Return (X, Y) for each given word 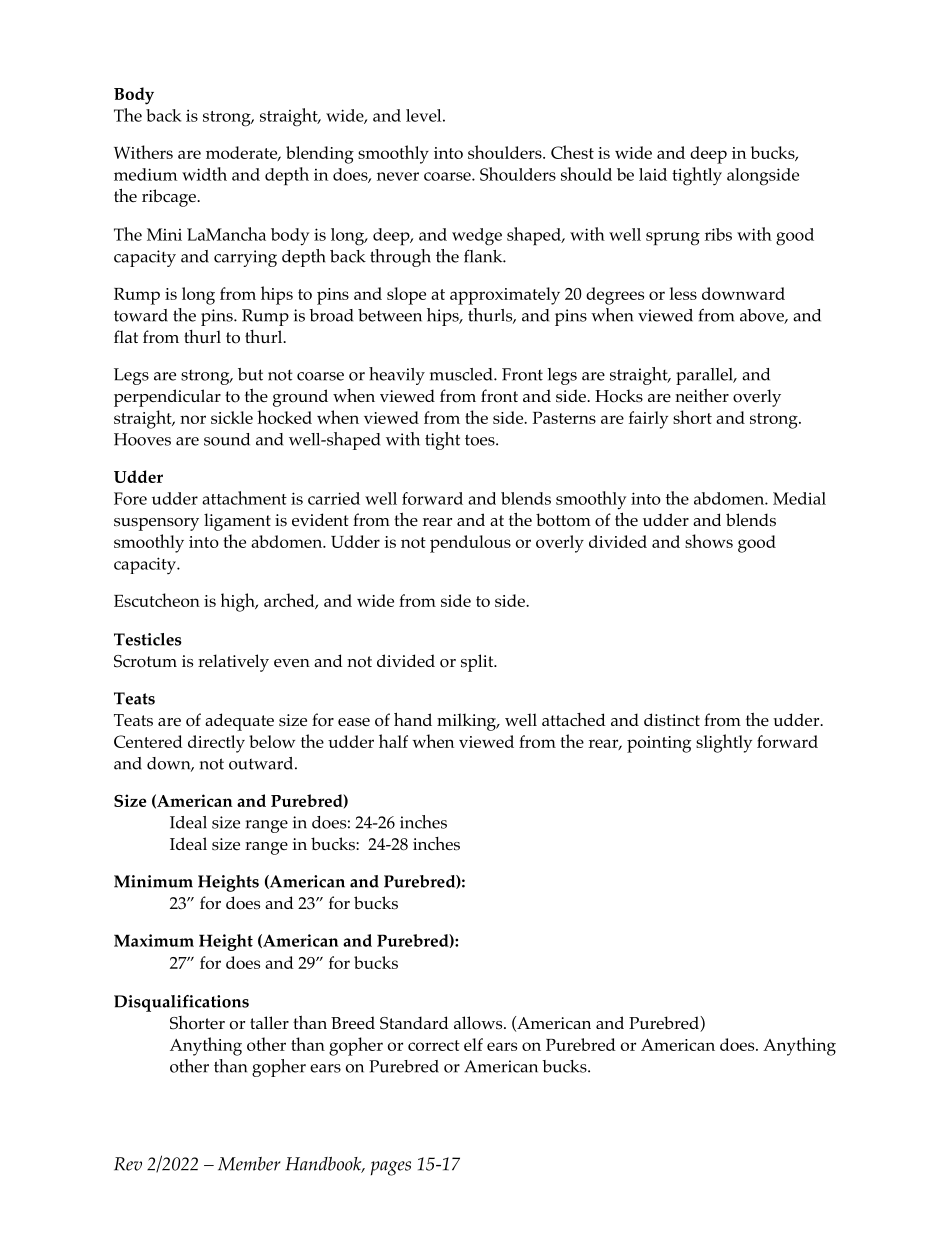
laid (653, 174)
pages (391, 1168)
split (478, 663)
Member (249, 1164)
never (398, 176)
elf (473, 1044)
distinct (672, 720)
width (204, 174)
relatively (233, 663)
